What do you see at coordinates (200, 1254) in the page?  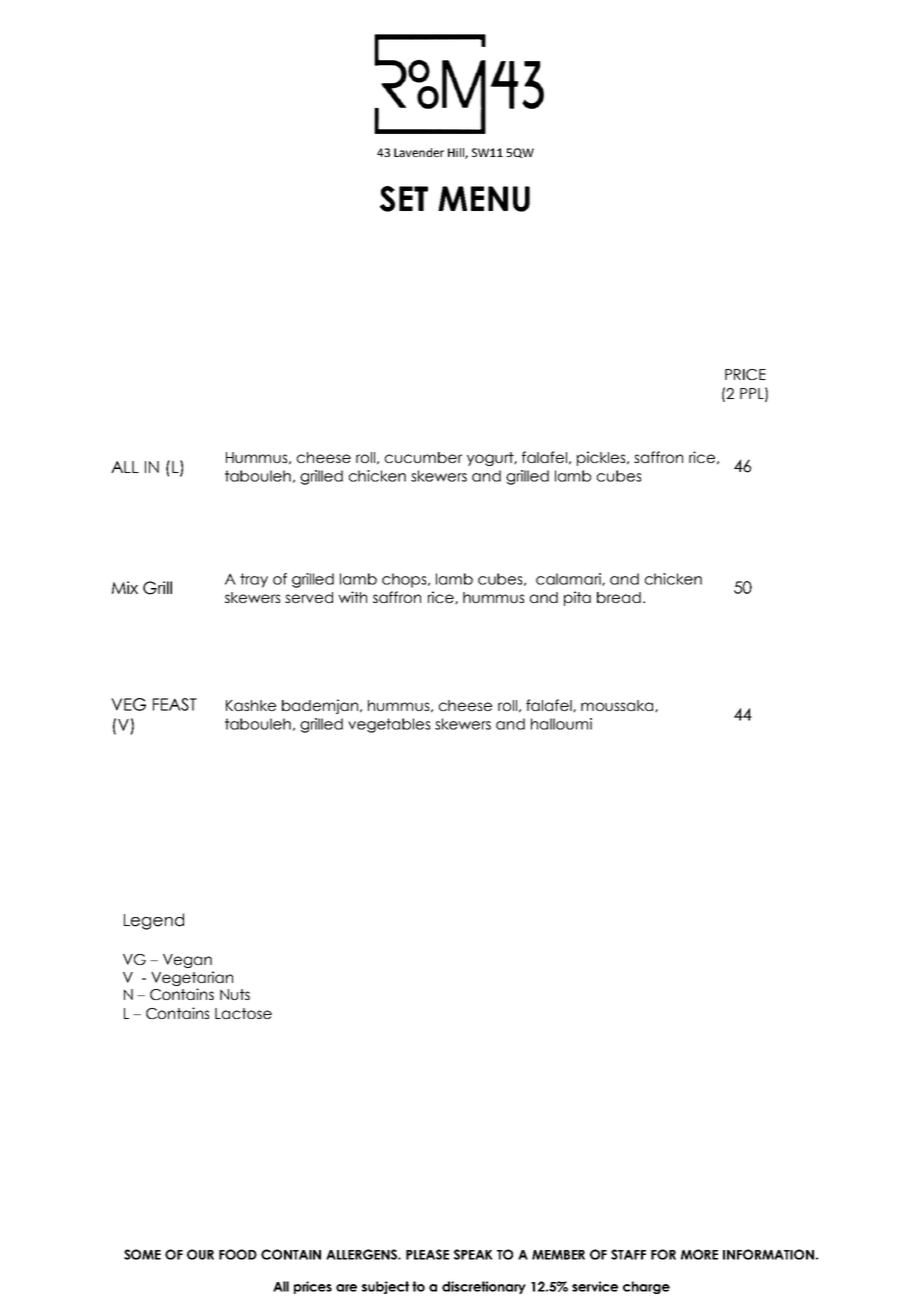 I see `OUR` at bounding box center [200, 1254].
